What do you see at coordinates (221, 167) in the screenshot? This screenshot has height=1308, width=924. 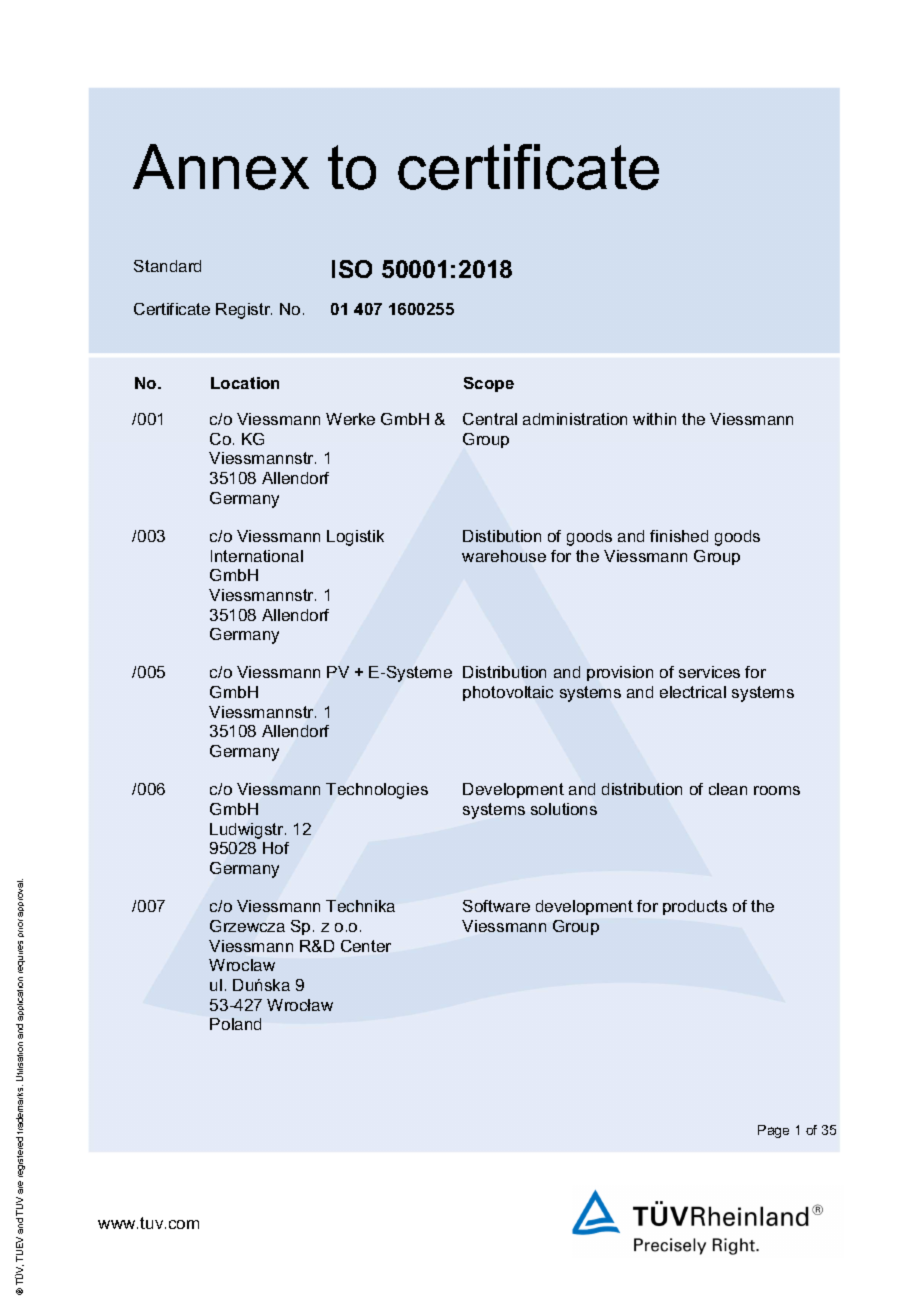 I see `Annex` at bounding box center [221, 167].
